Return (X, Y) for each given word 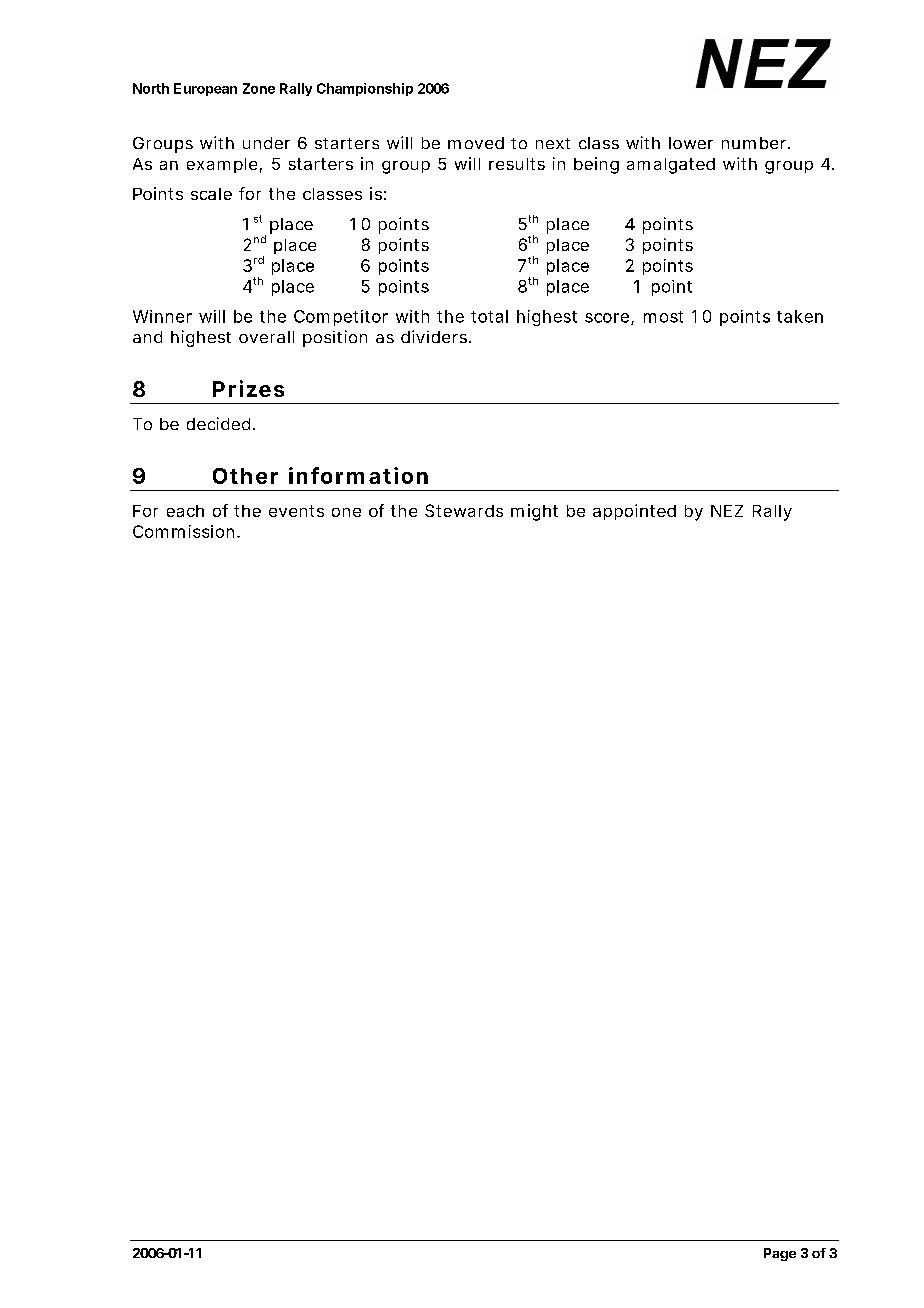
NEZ (727, 511)
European (205, 89)
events (296, 511)
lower (691, 143)
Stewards (464, 510)
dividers (435, 336)
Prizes (248, 388)
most (663, 317)
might (534, 512)
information (358, 475)
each (185, 511)
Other (245, 476)
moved (476, 143)
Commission (183, 531)
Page (780, 1254)
